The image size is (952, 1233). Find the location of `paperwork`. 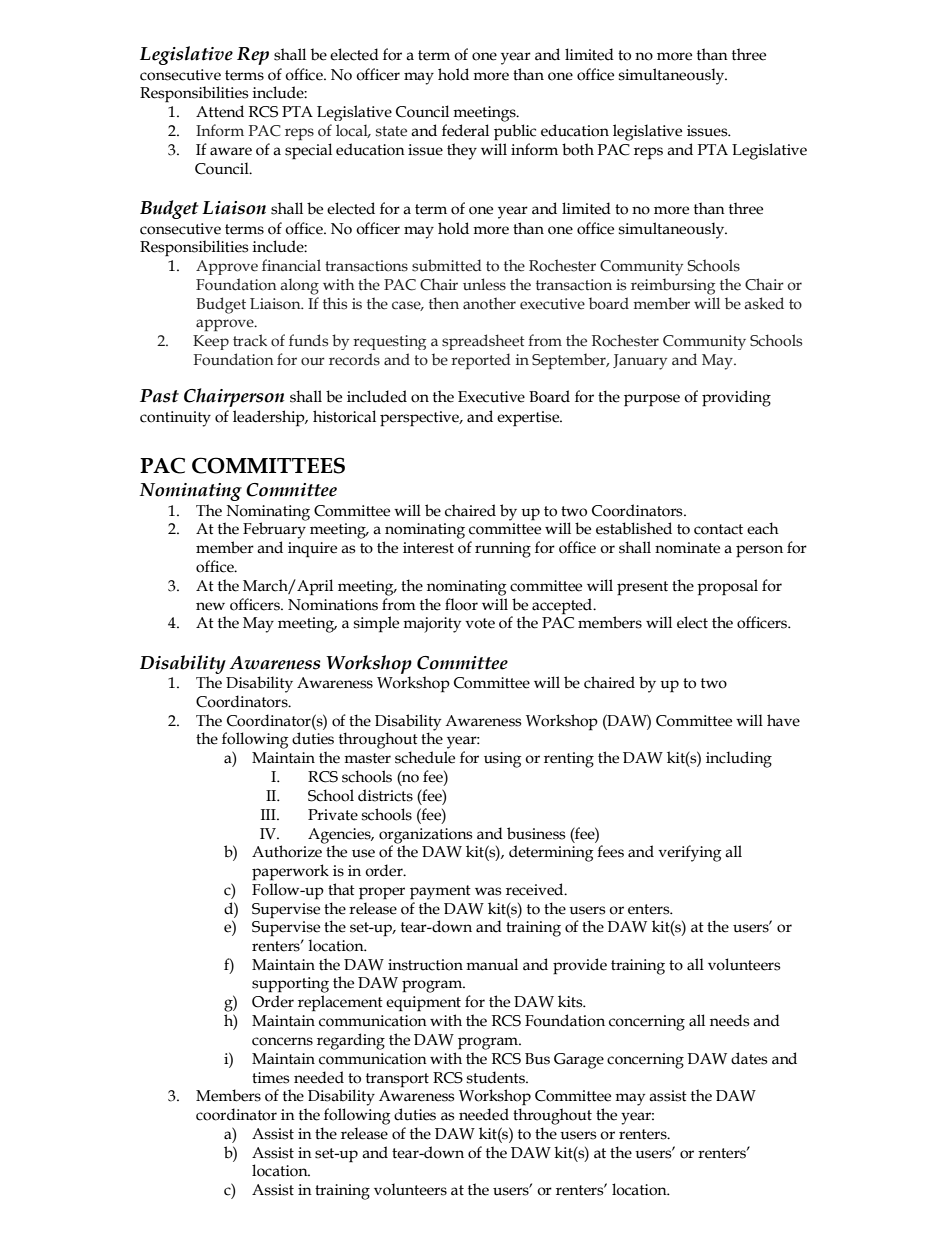

paperwork is located at coordinates (290, 872).
